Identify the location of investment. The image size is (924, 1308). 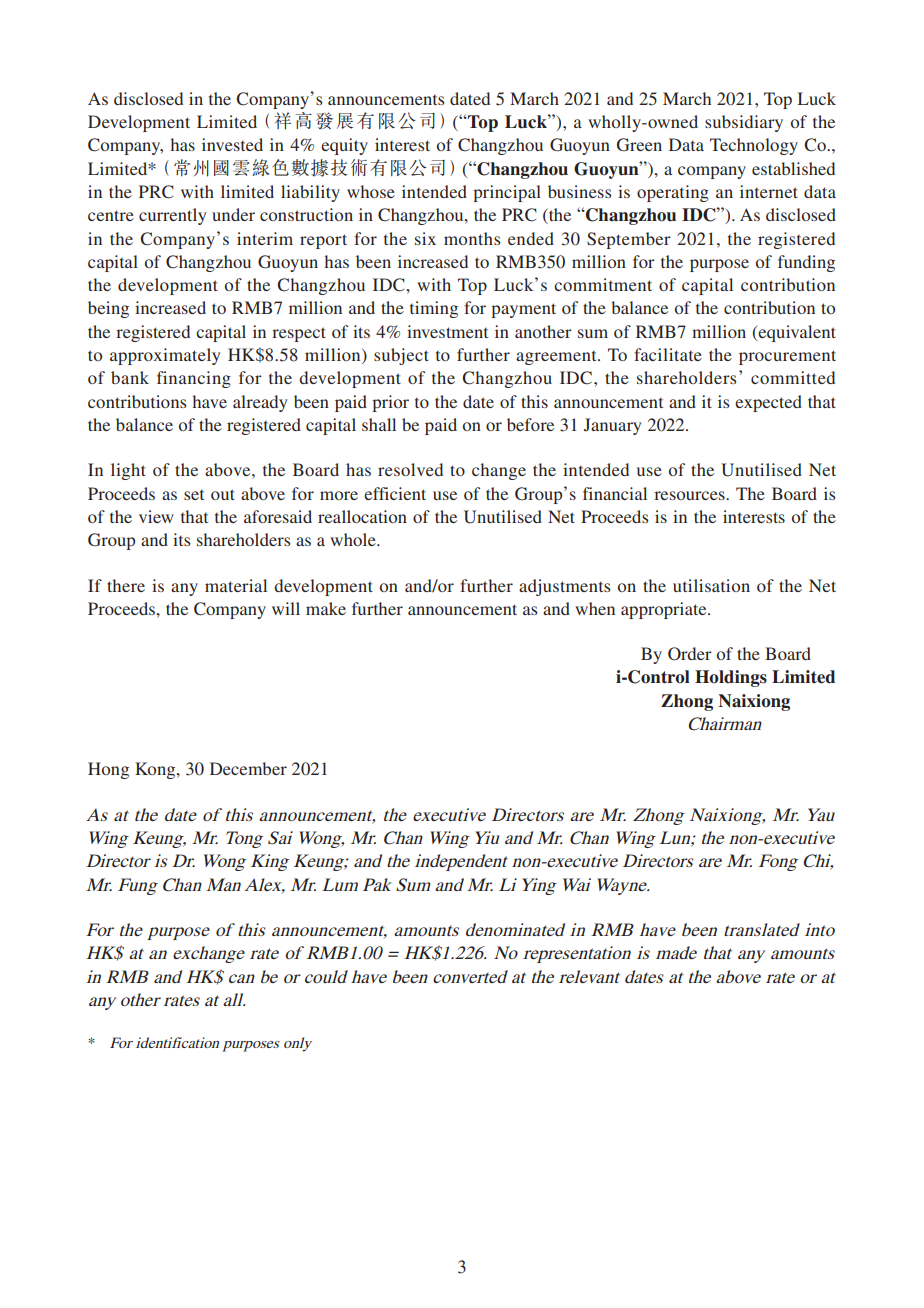
(447, 331).
